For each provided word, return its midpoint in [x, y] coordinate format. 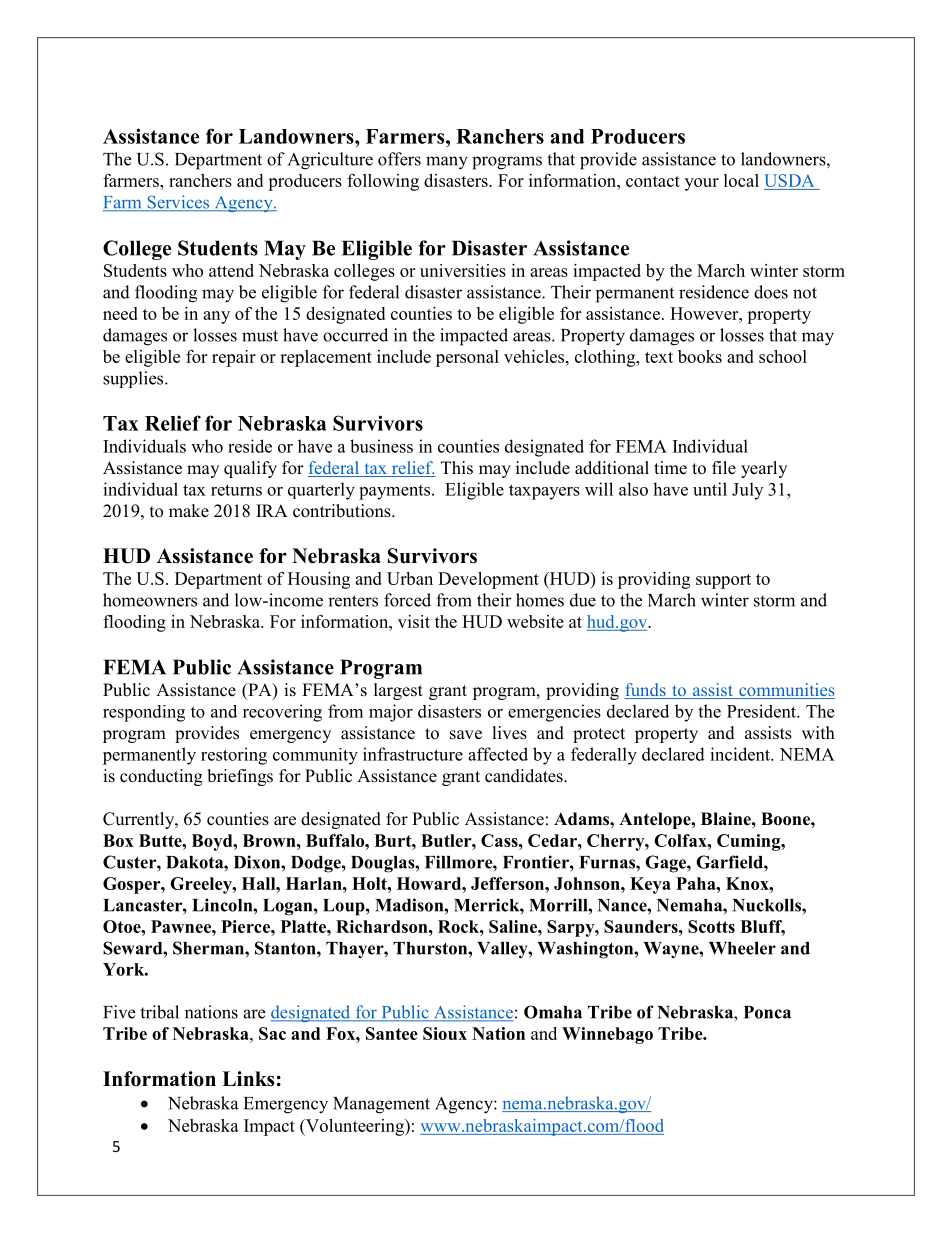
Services [178, 203]
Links [248, 1079]
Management [381, 1105]
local [741, 180]
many [447, 163]
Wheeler [742, 948]
